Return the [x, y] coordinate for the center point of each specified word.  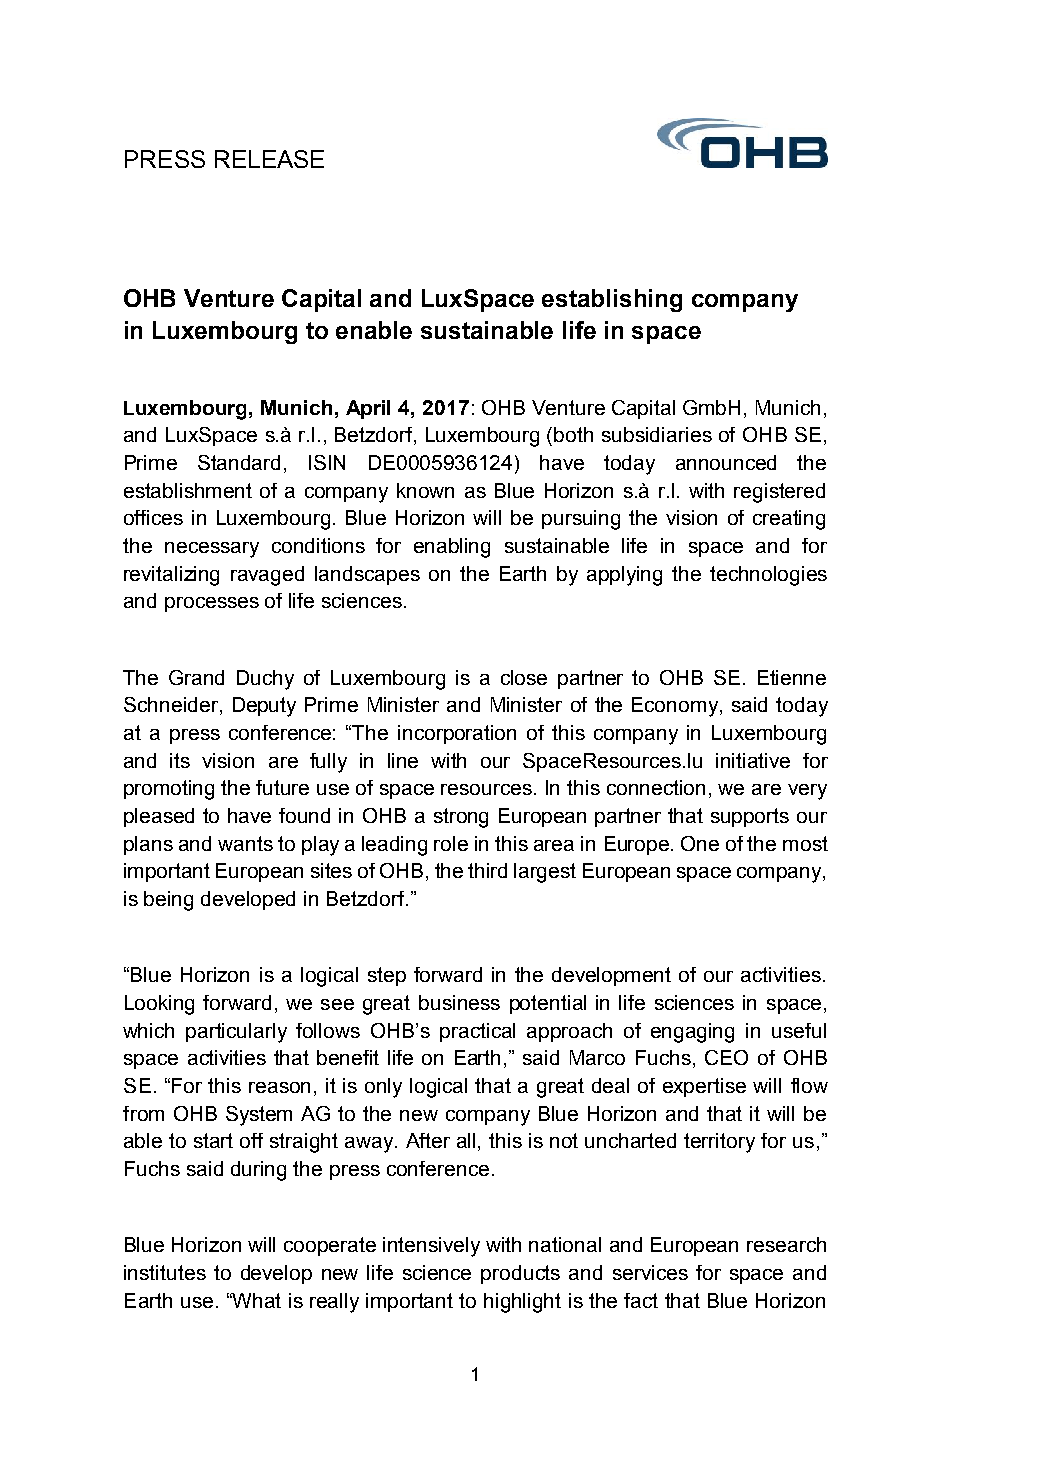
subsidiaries [657, 434]
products [520, 1274]
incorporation [457, 734]
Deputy [264, 707]
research [786, 1244]
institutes [165, 1272]
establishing [612, 300]
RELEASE [269, 159]
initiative [753, 760]
